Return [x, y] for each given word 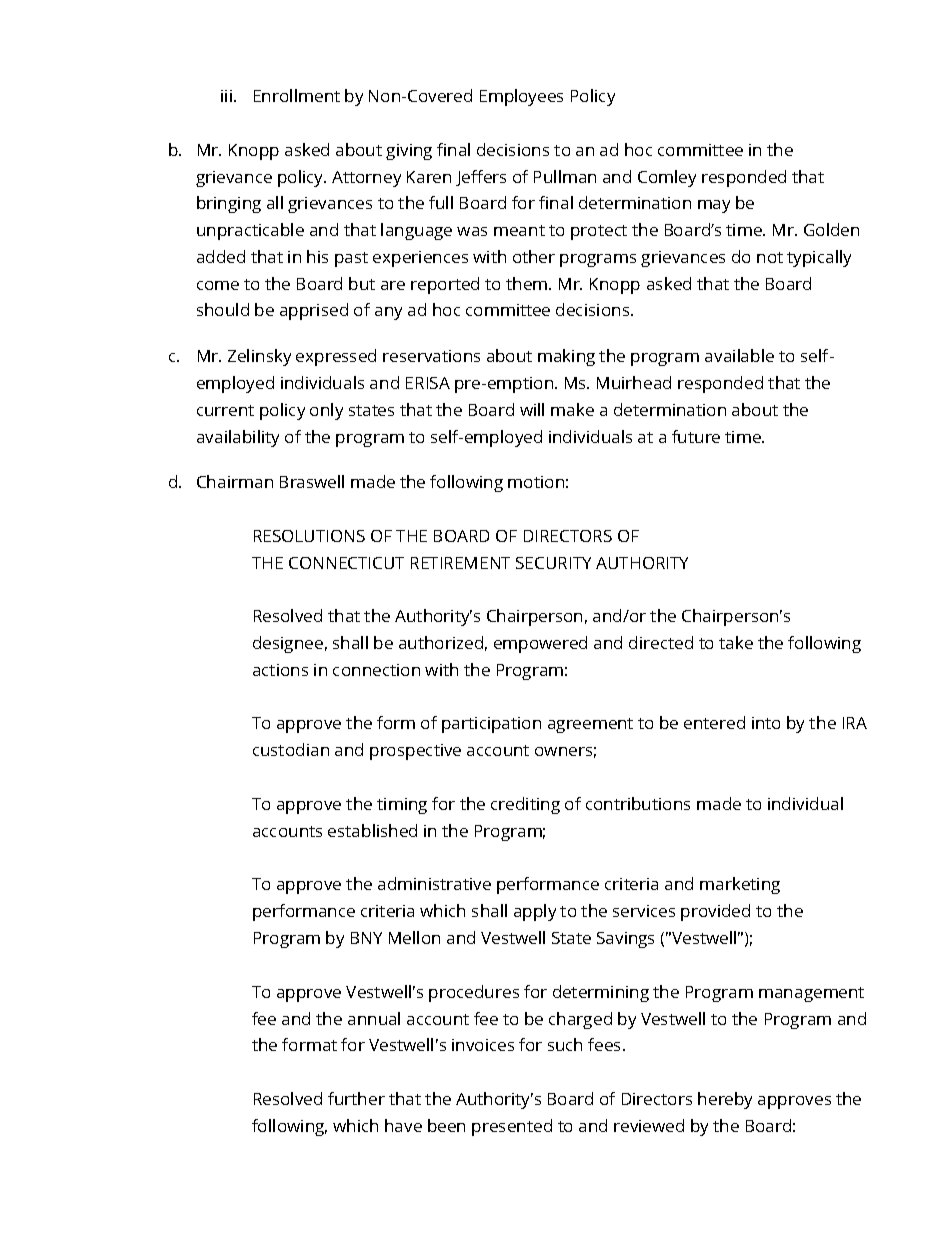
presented [512, 1127]
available [739, 355]
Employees [521, 97]
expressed [336, 357]
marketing [740, 885]
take [736, 642]
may [714, 206]
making [566, 357]
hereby [725, 1100]
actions [280, 670]
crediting [525, 805]
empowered [540, 644]
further [356, 1098]
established [372, 830]
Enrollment [297, 95]
